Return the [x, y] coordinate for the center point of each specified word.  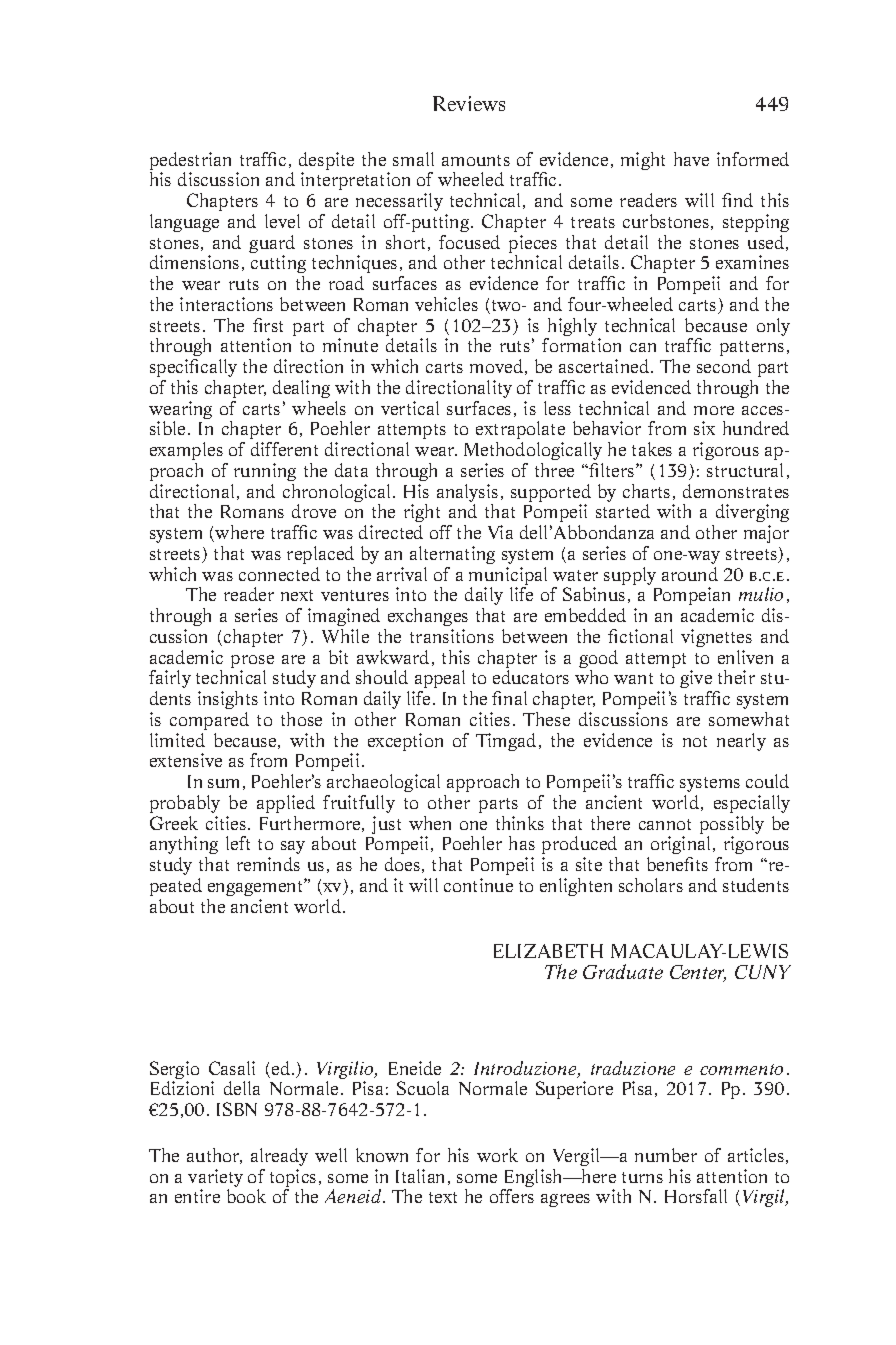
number [666, 1155]
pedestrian [190, 162]
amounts [476, 160]
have [691, 159]
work [497, 1155]
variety [215, 1179]
